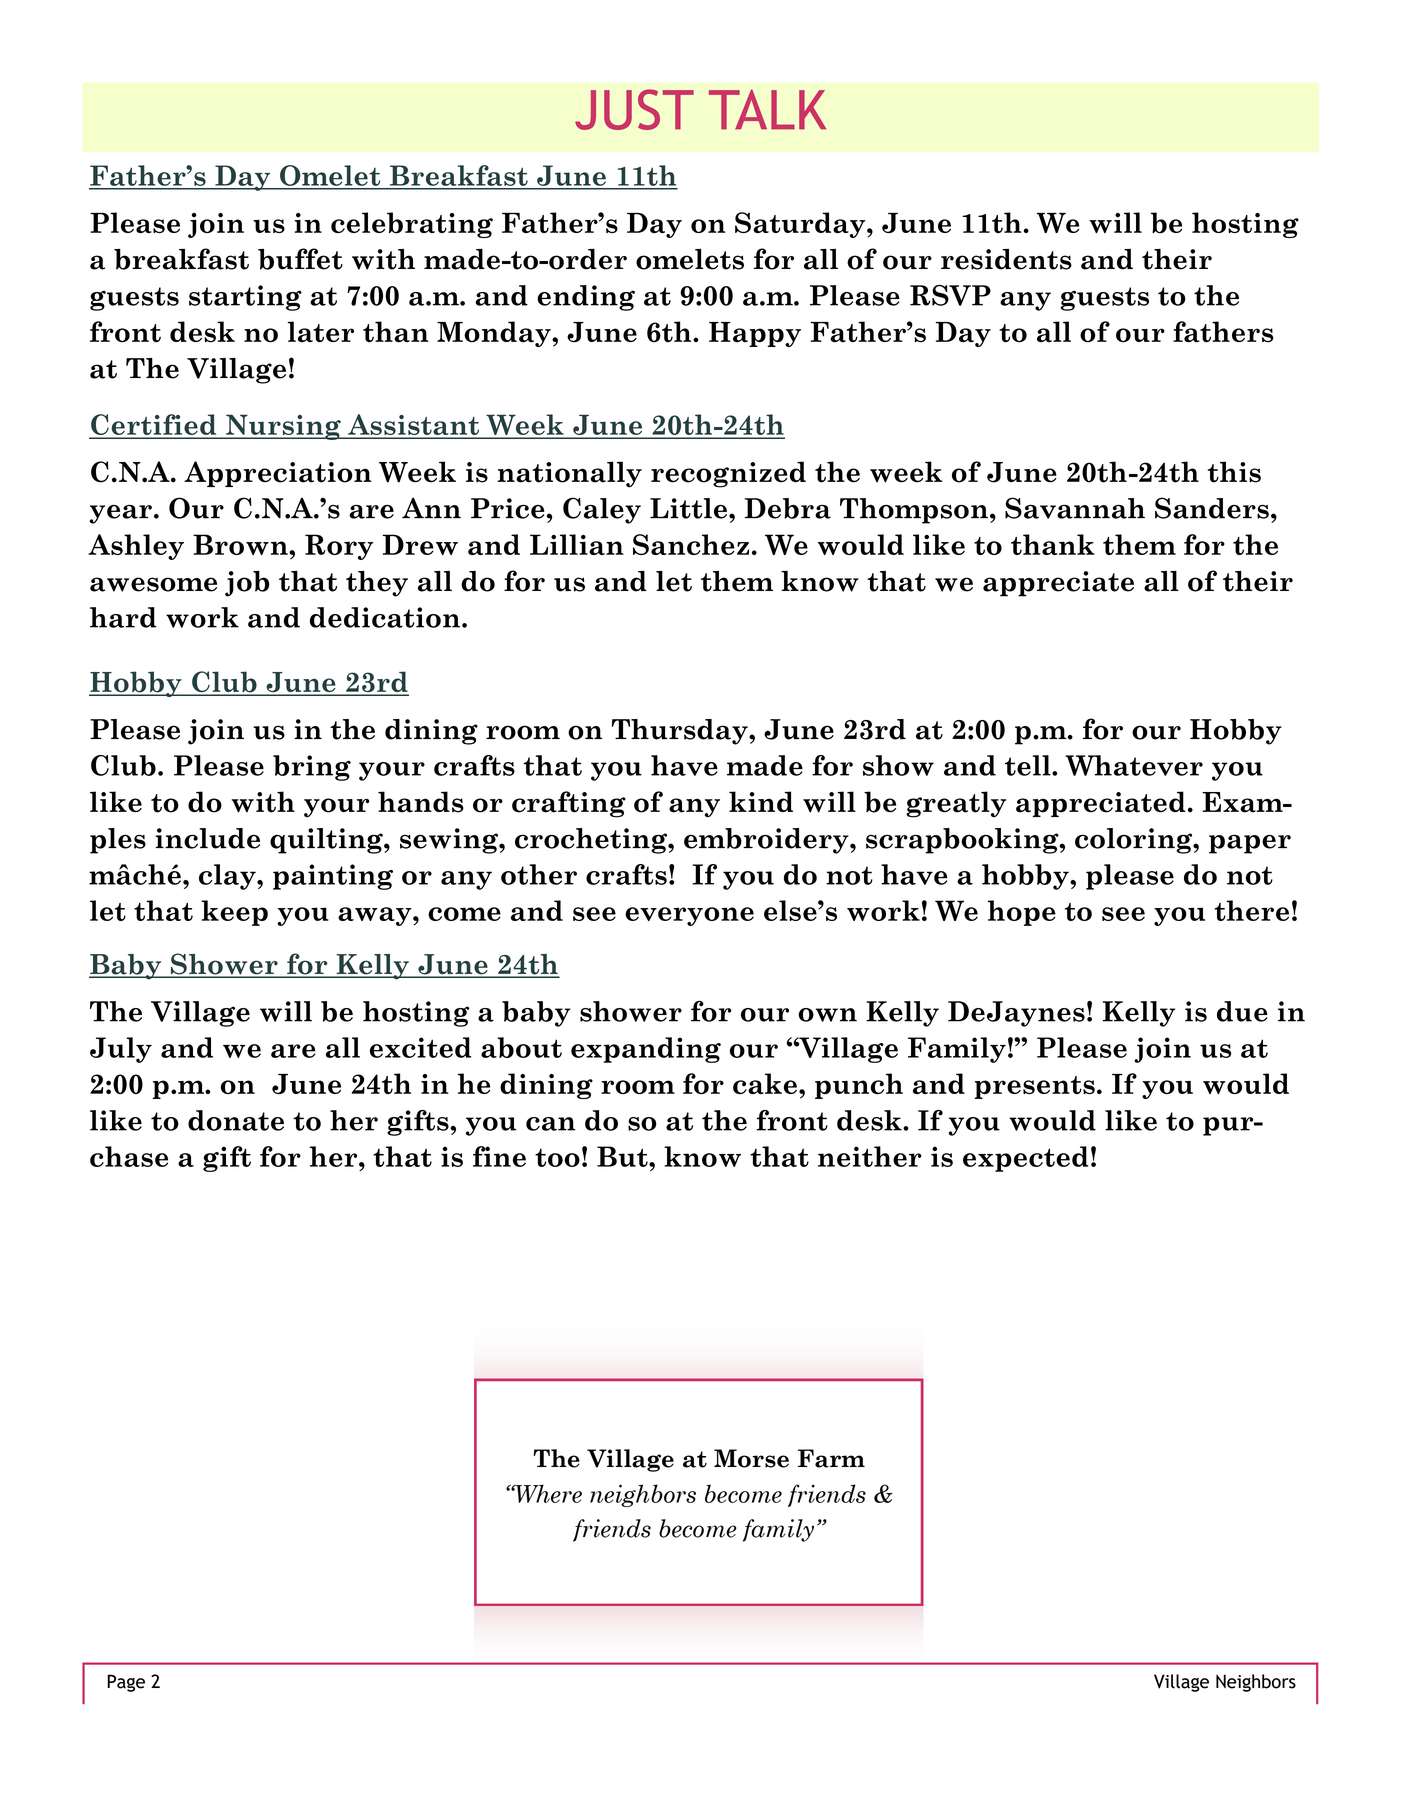 The image size is (1401, 1813). I want to click on hope, so click(1022, 913).
